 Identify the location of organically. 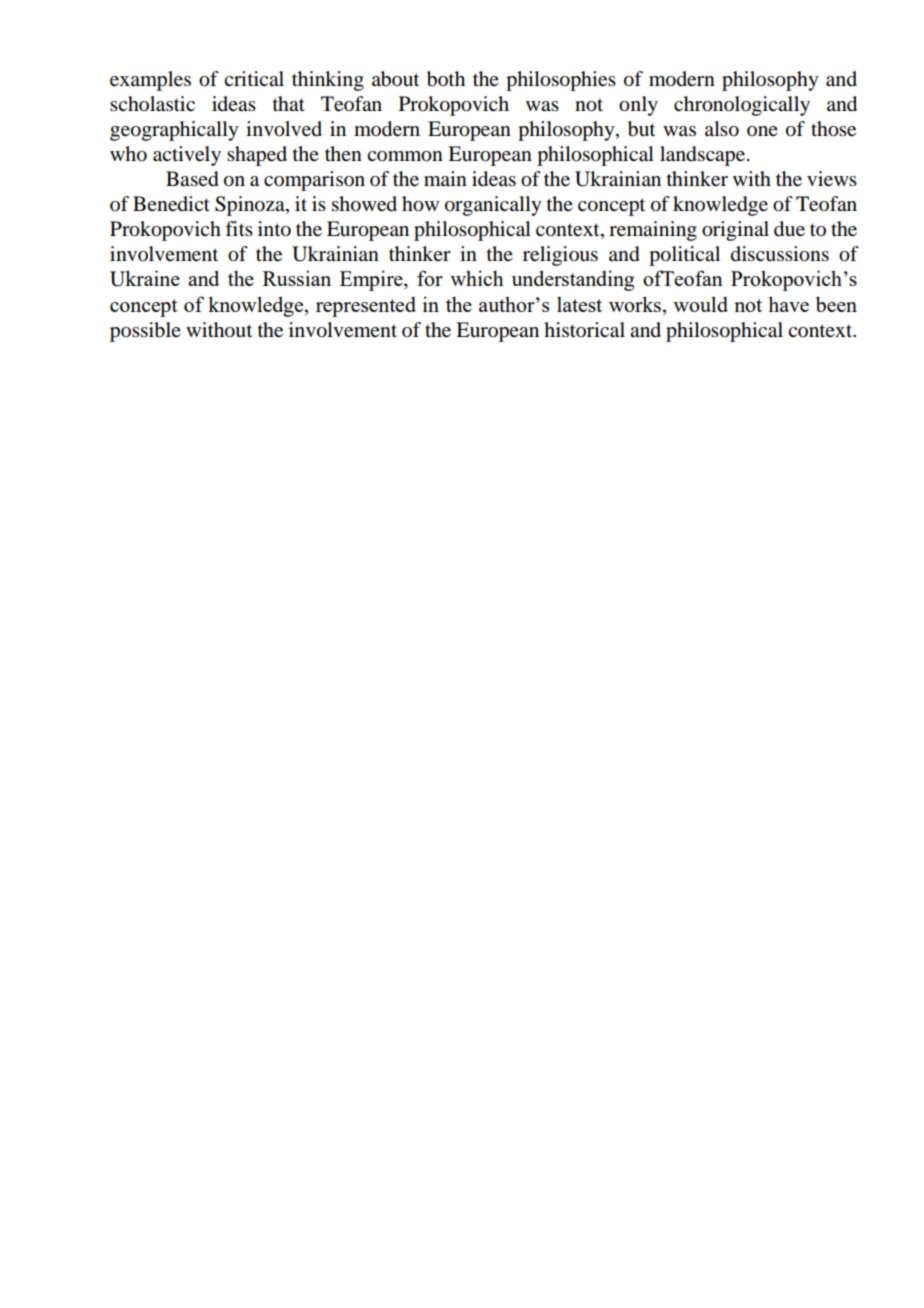
(493, 206).
